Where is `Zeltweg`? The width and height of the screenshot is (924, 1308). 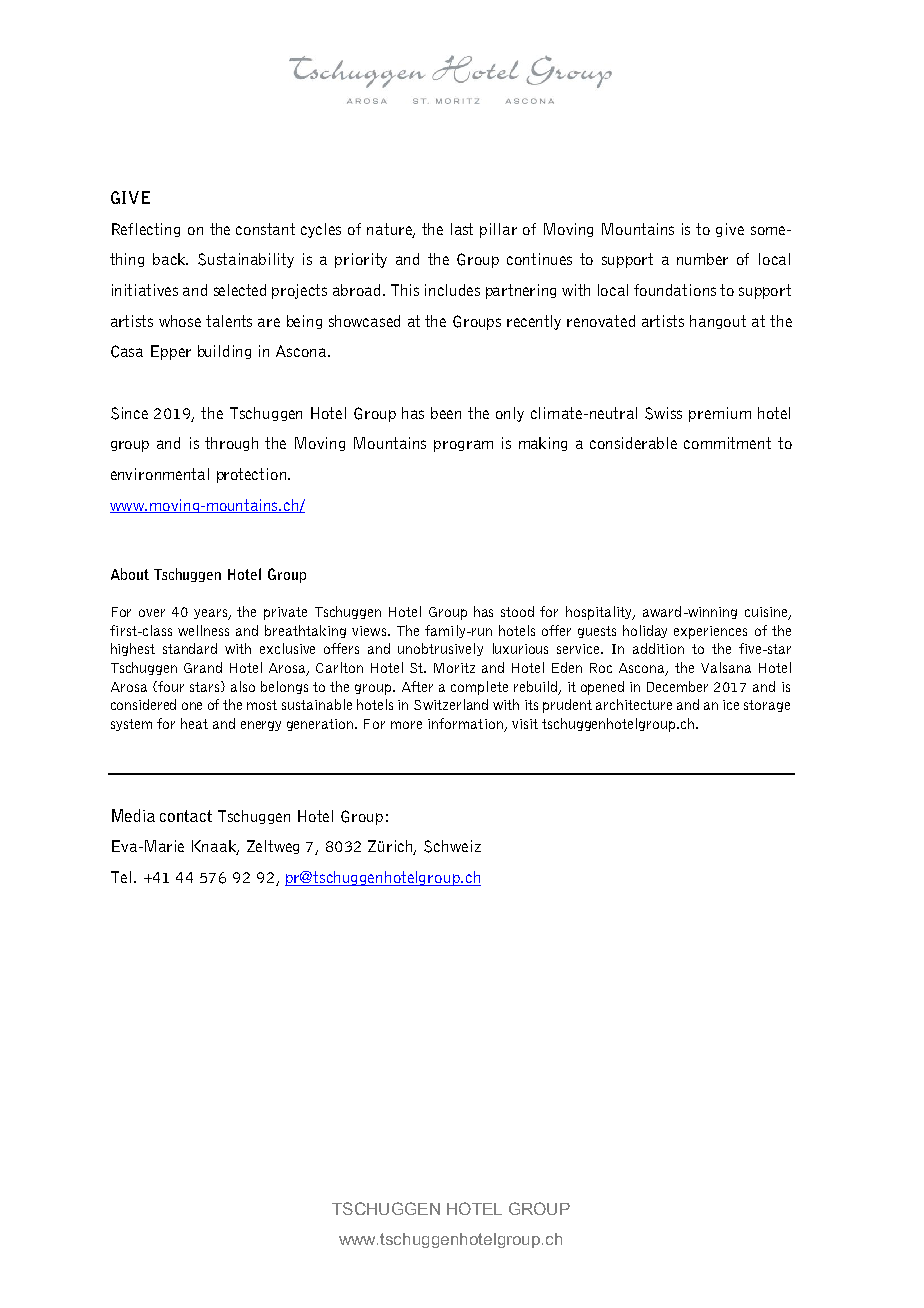
Zeltweg is located at coordinates (273, 847).
